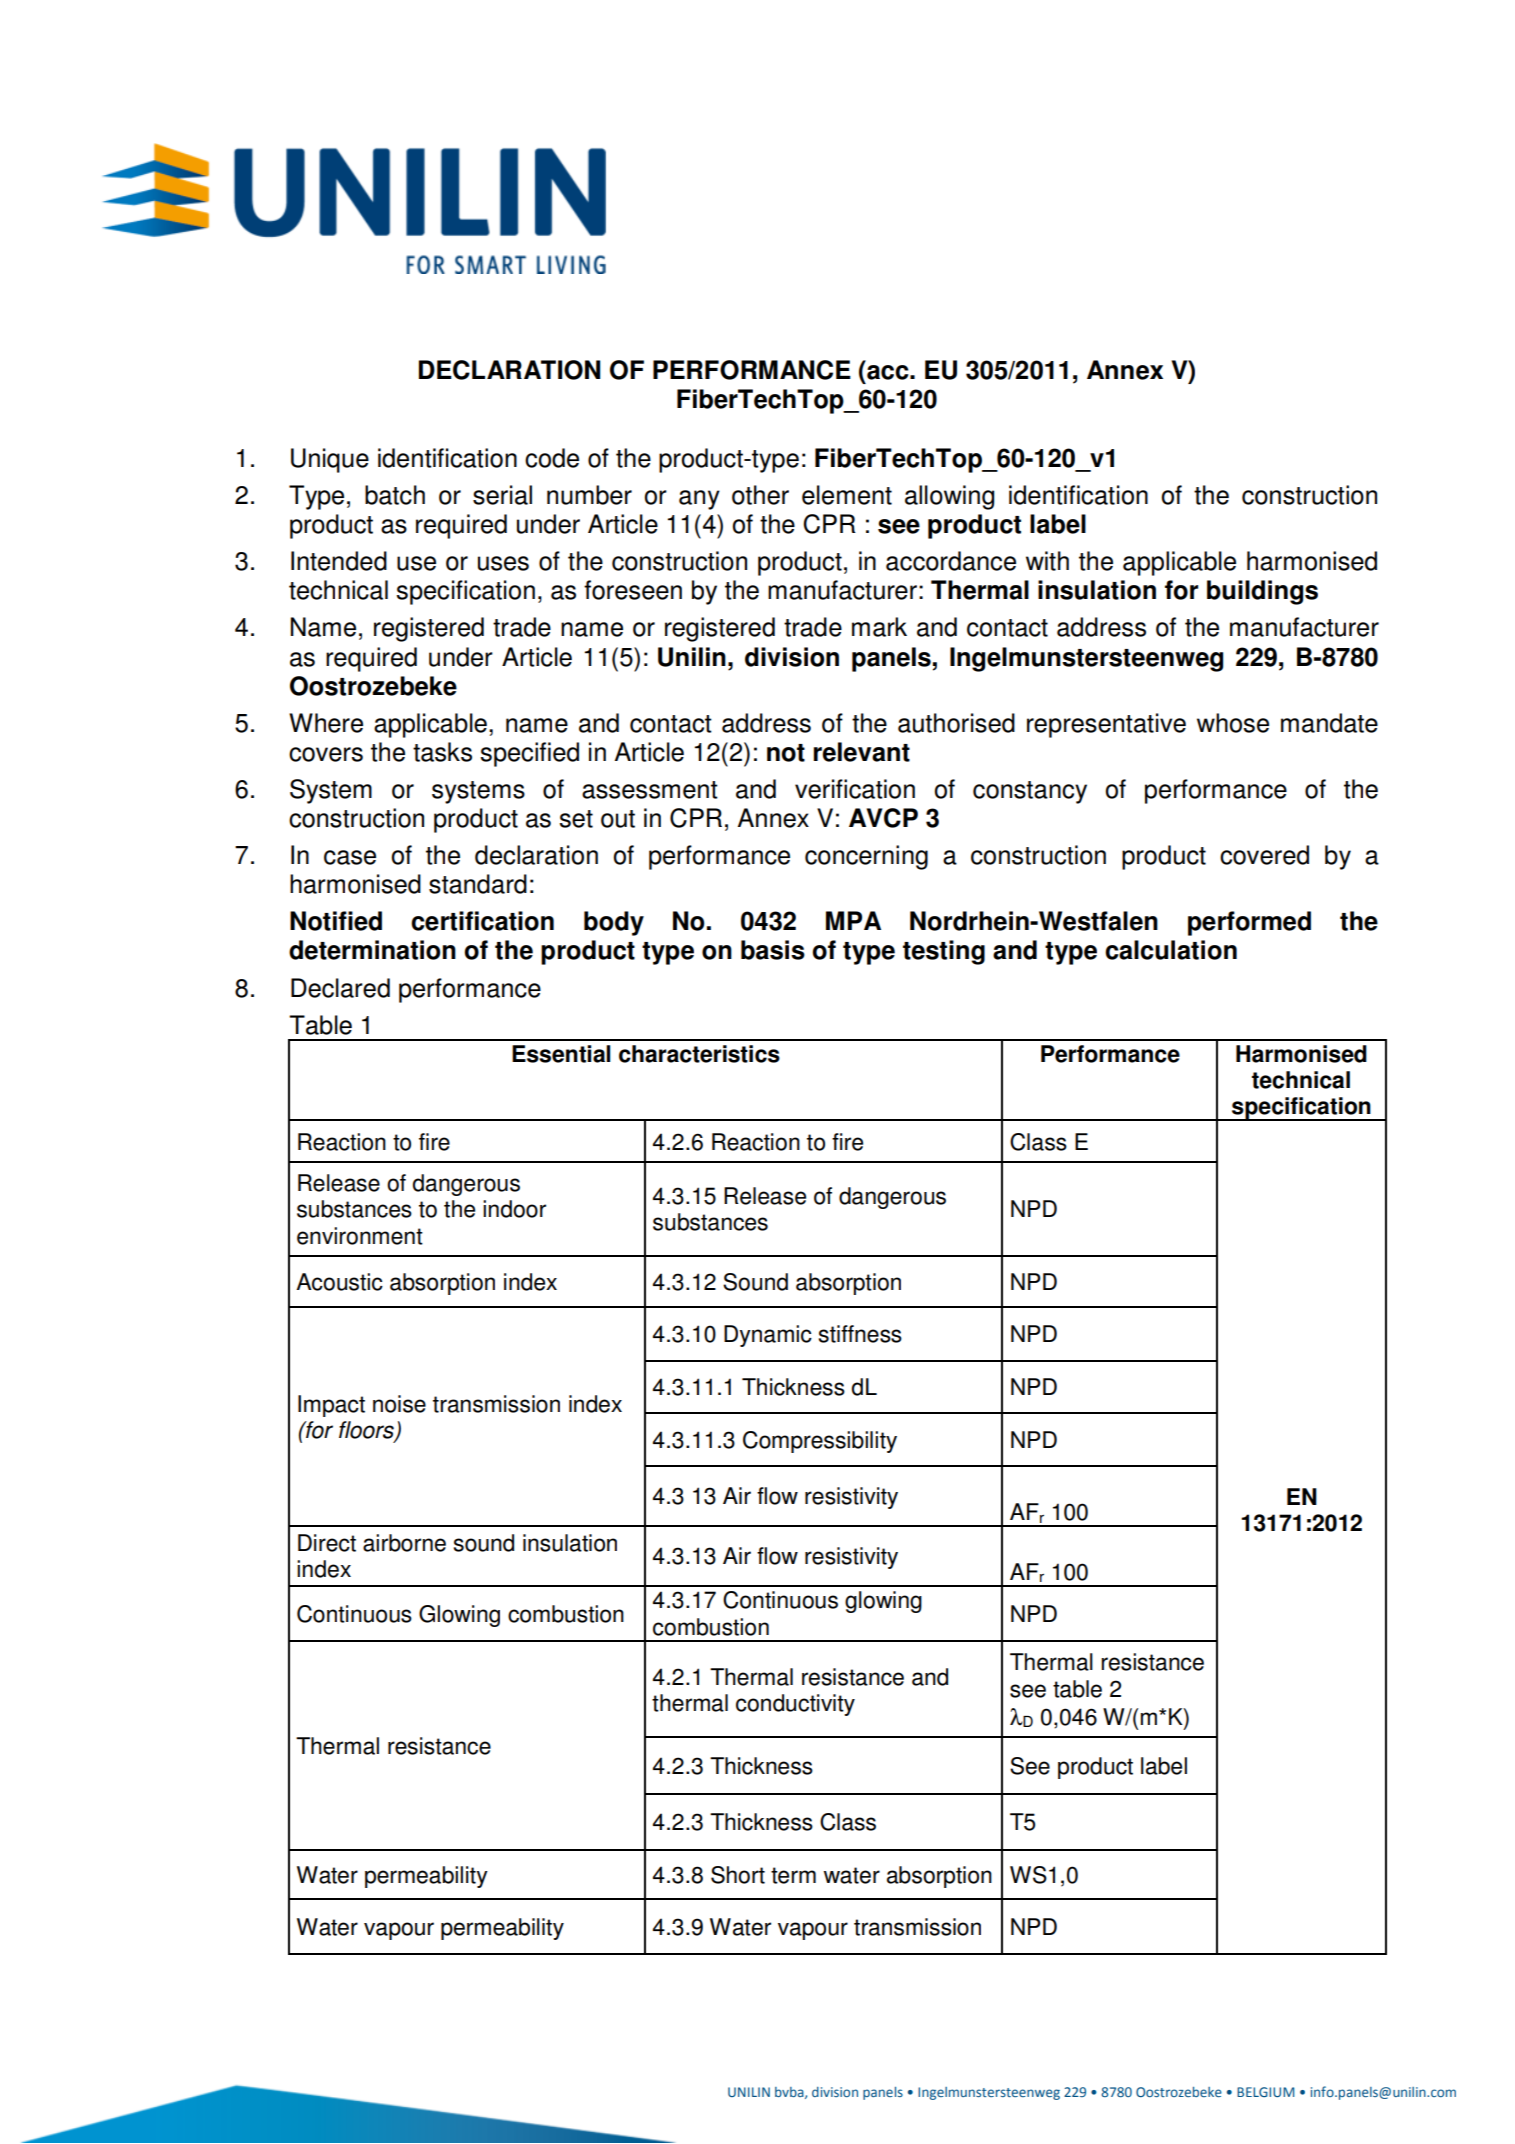  Describe the element at coordinates (847, 495) in the page. I see `element` at that location.
